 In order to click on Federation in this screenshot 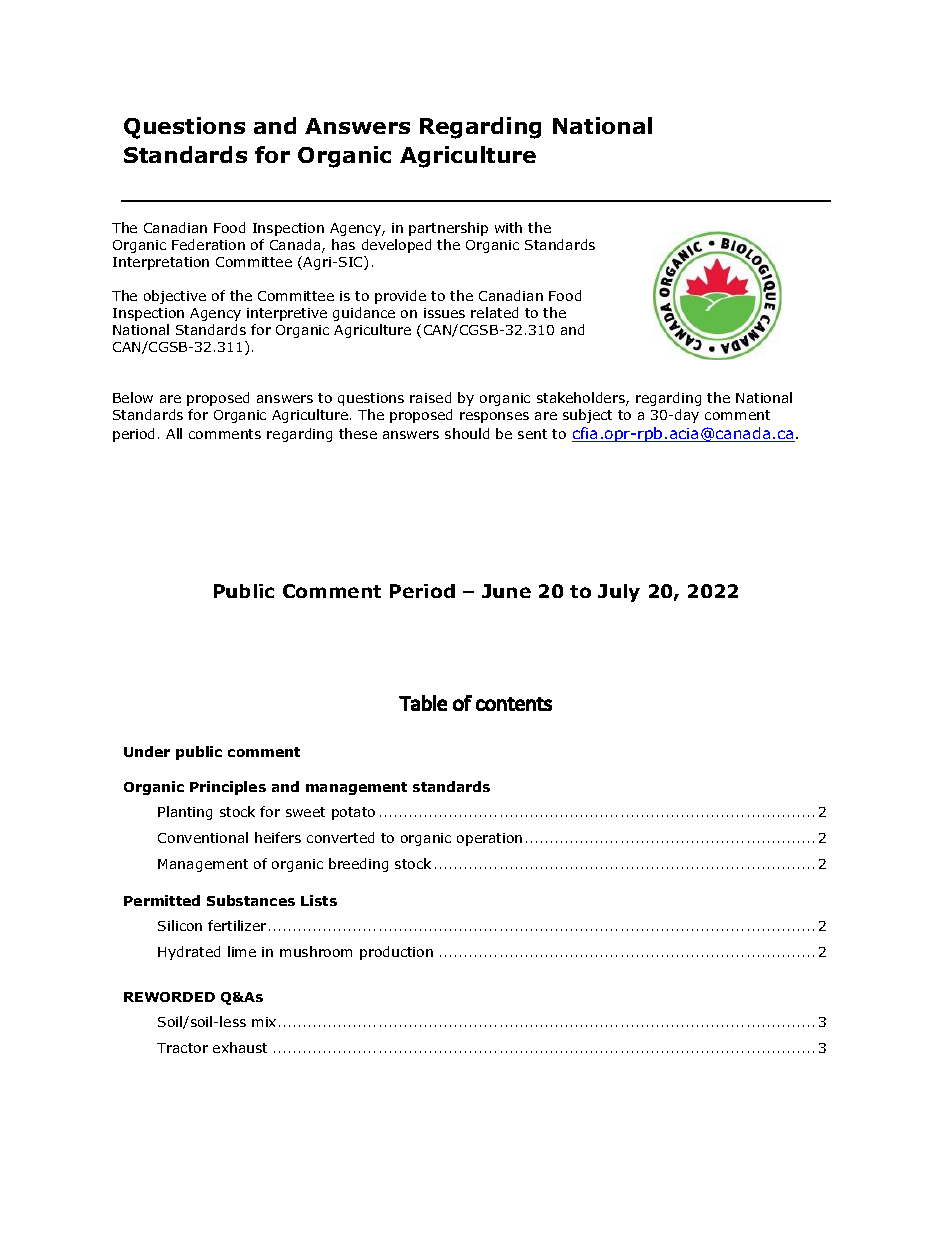, I will do `click(208, 244)`.
